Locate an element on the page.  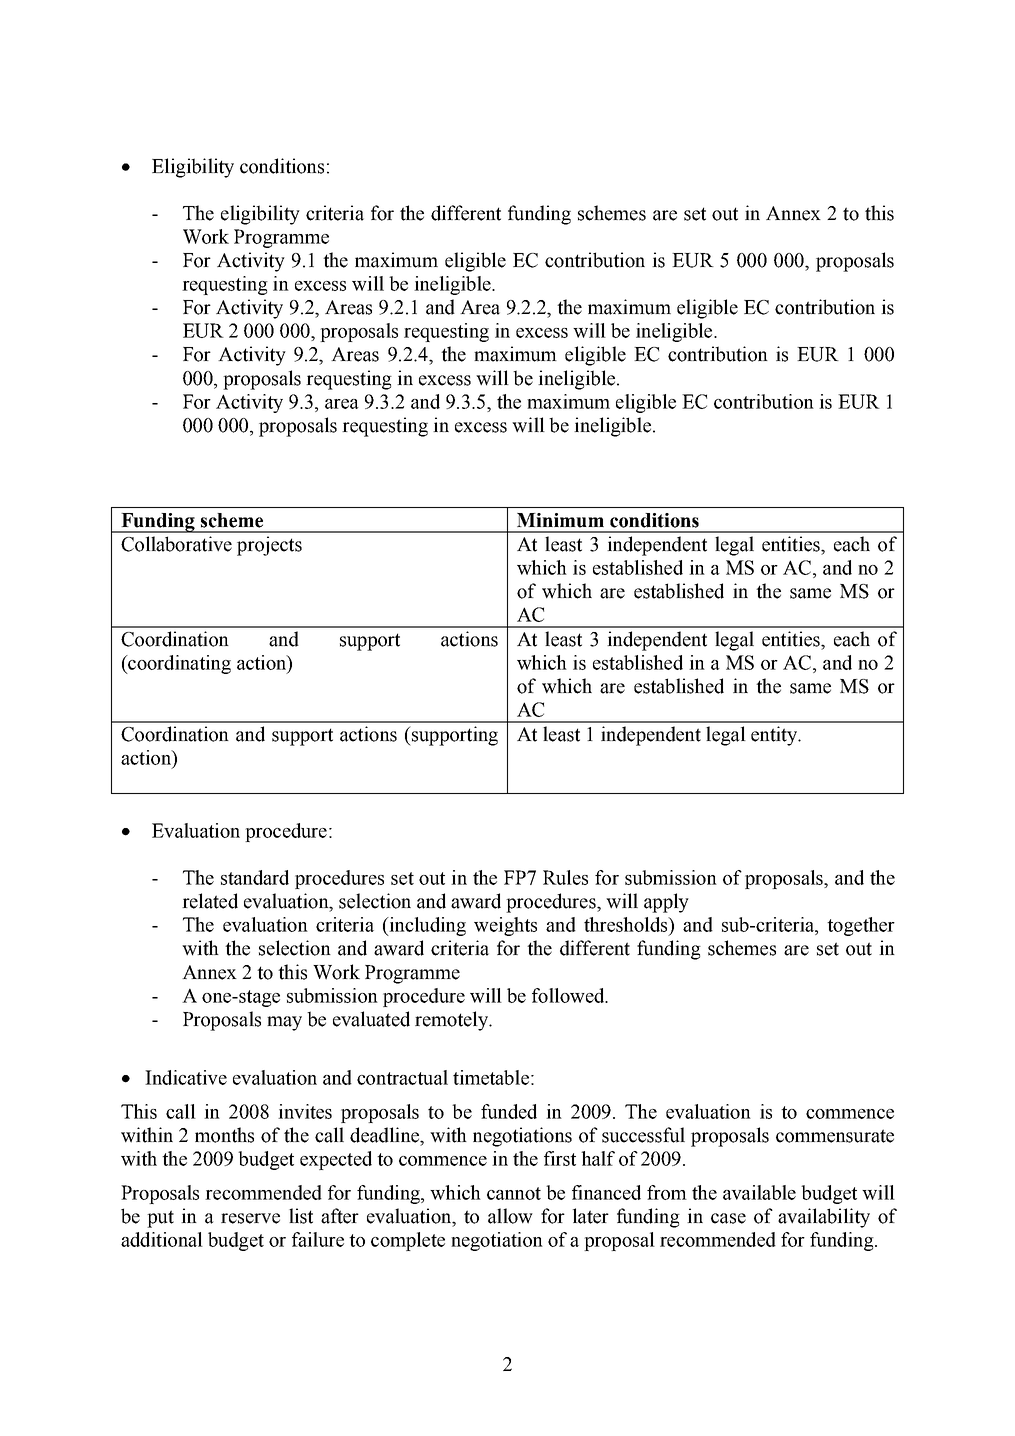
entity is located at coordinates (775, 736).
